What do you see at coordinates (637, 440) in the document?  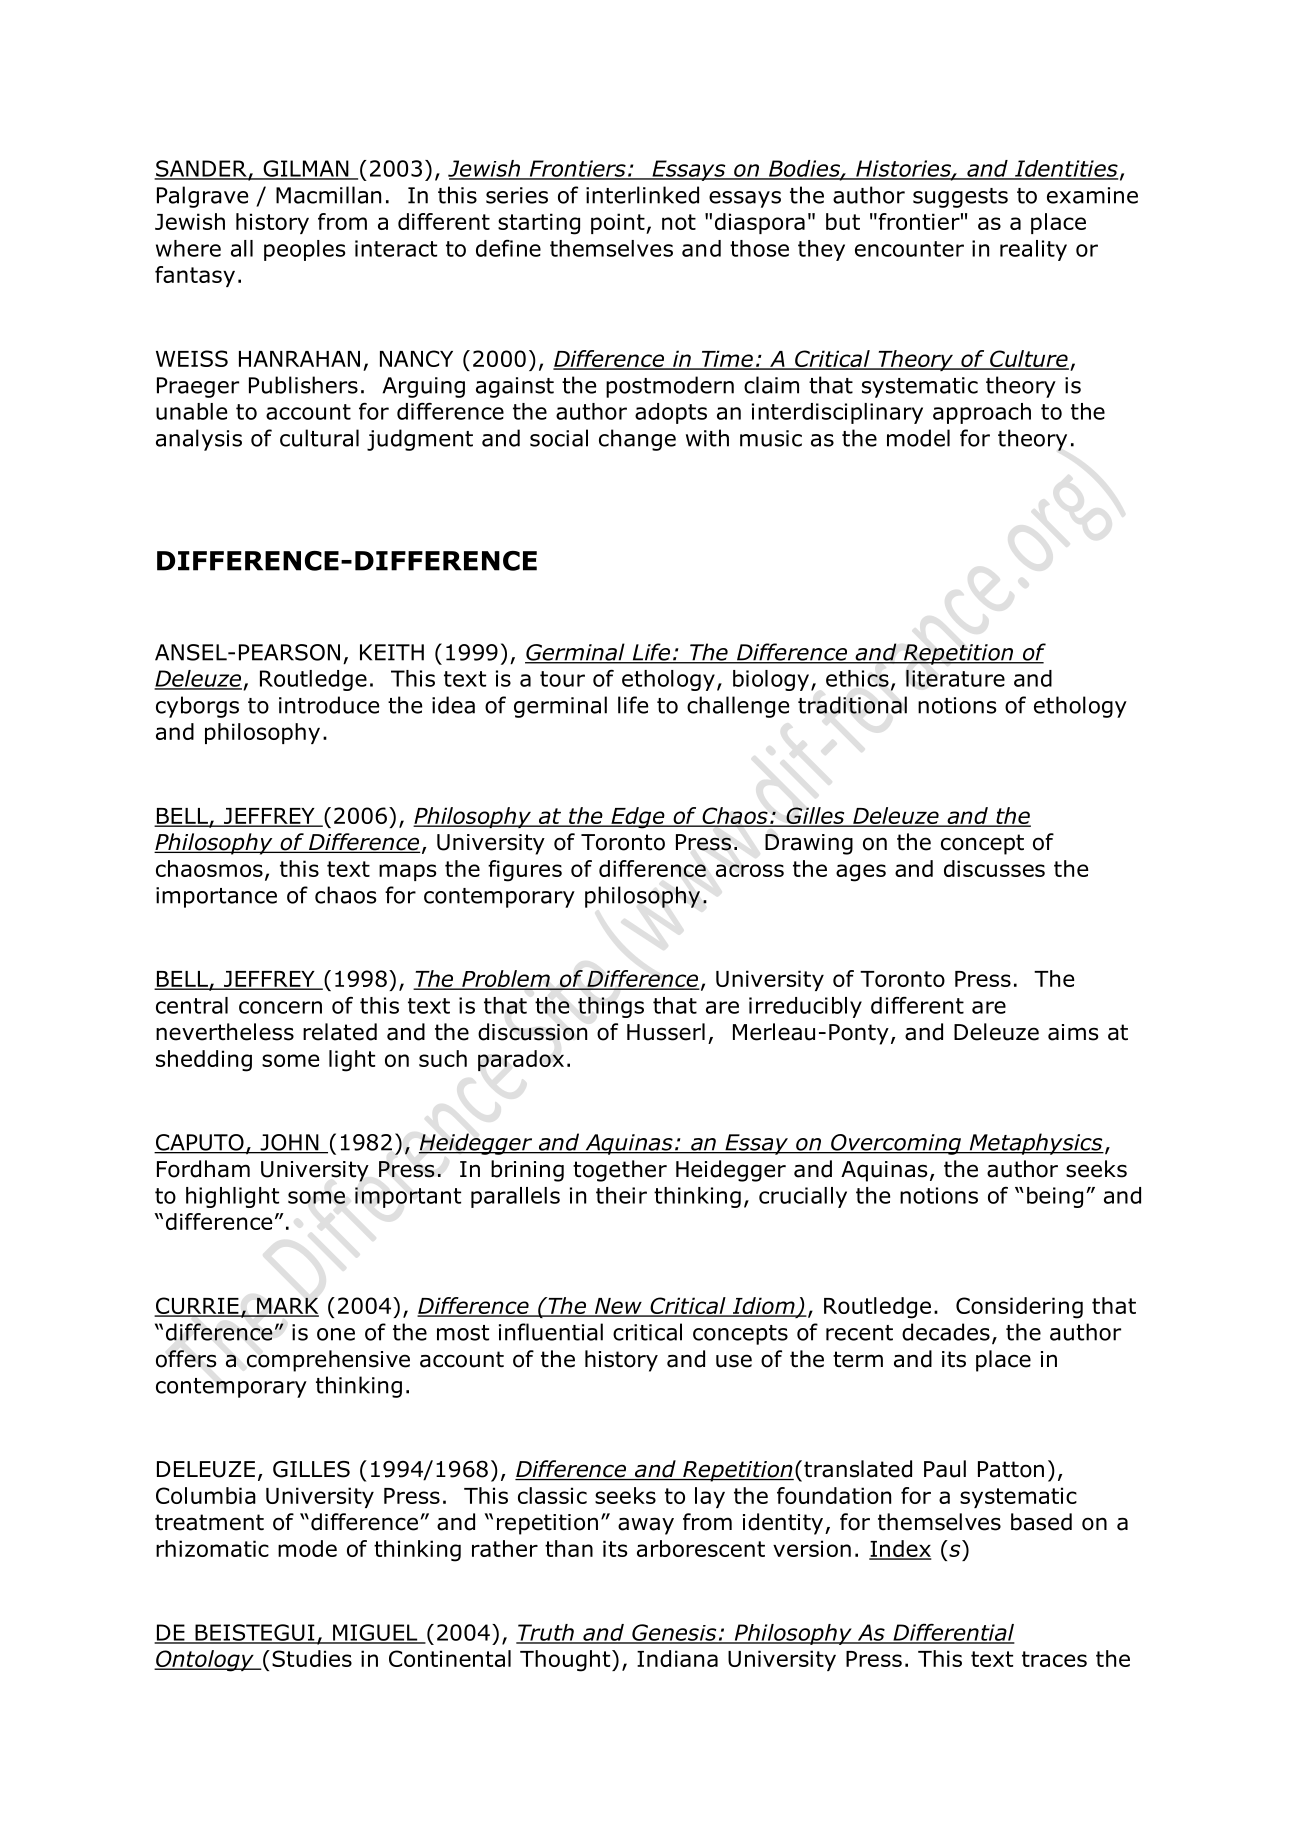 I see `change` at bounding box center [637, 440].
